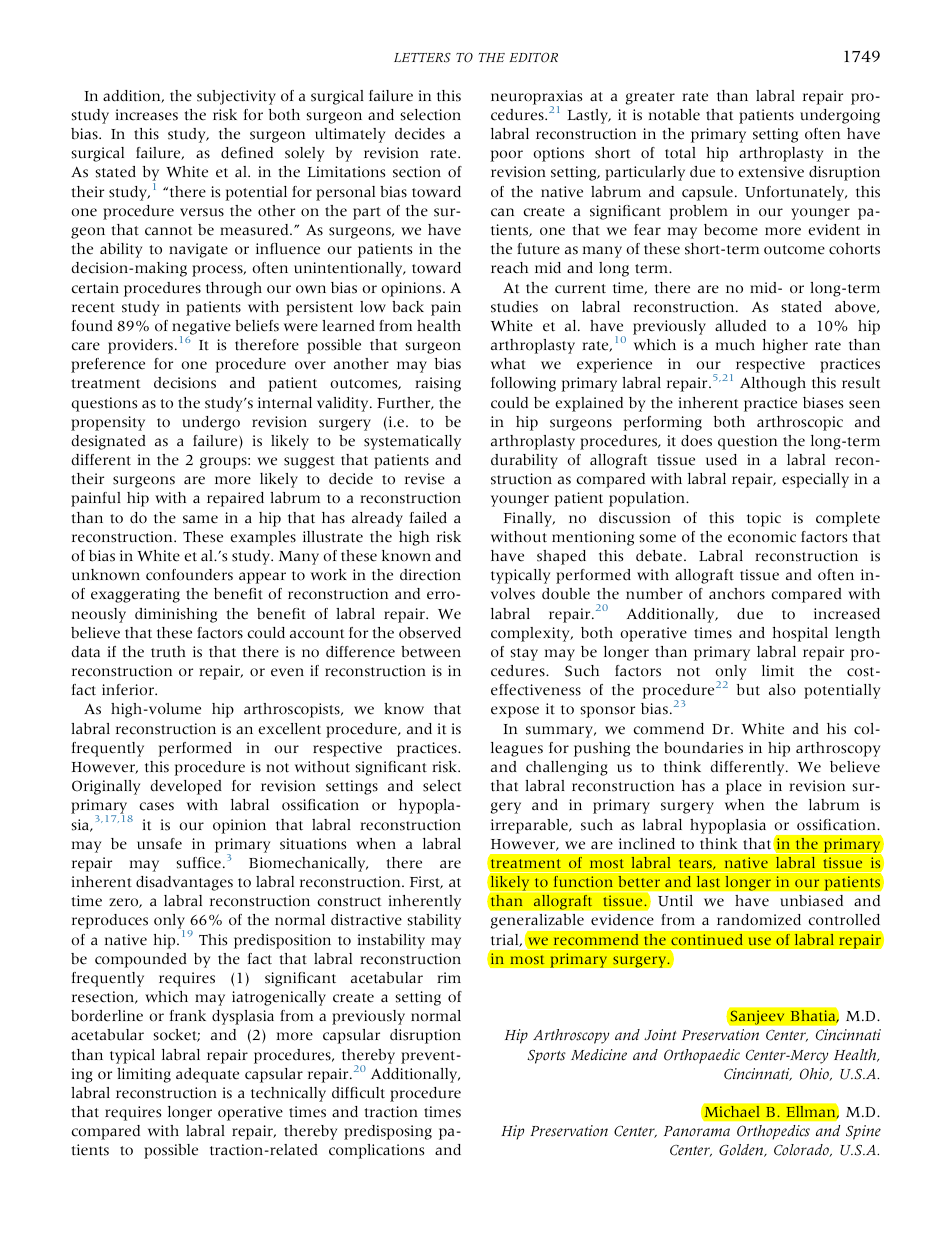 This document has width=952, height=1256. I want to click on much, so click(735, 345).
